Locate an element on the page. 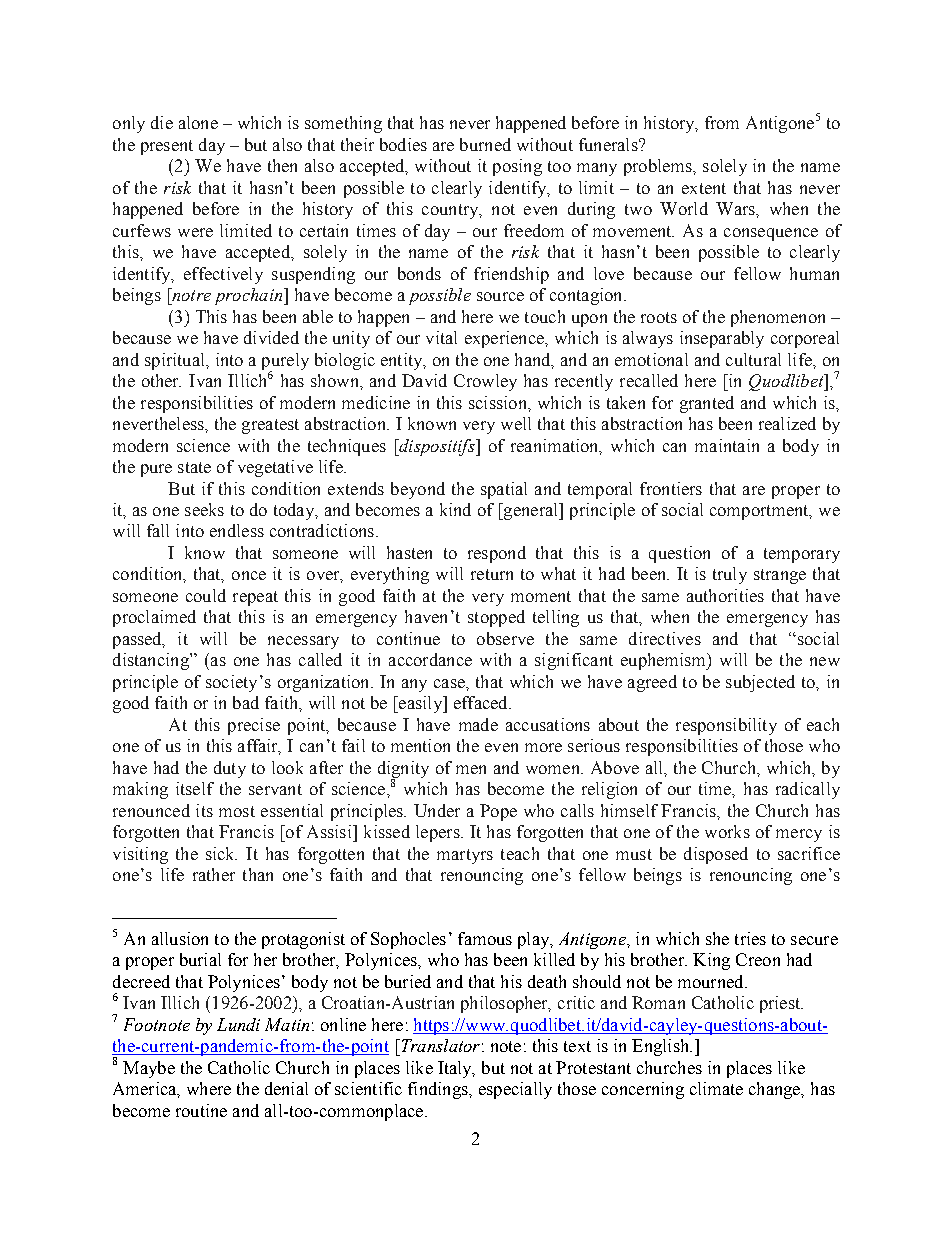  could is located at coordinates (206, 595).
